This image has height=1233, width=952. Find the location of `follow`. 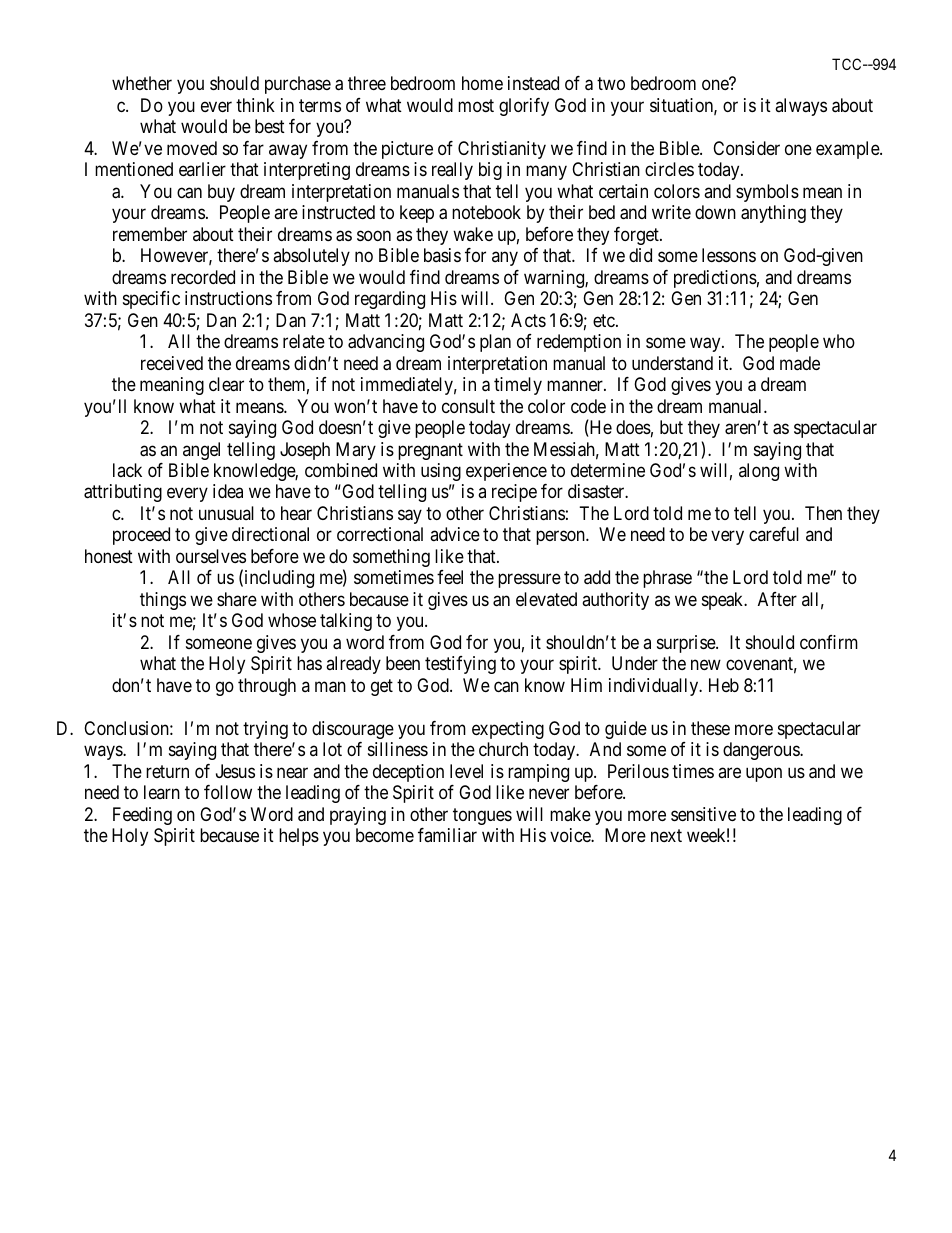

follow is located at coordinates (228, 792).
